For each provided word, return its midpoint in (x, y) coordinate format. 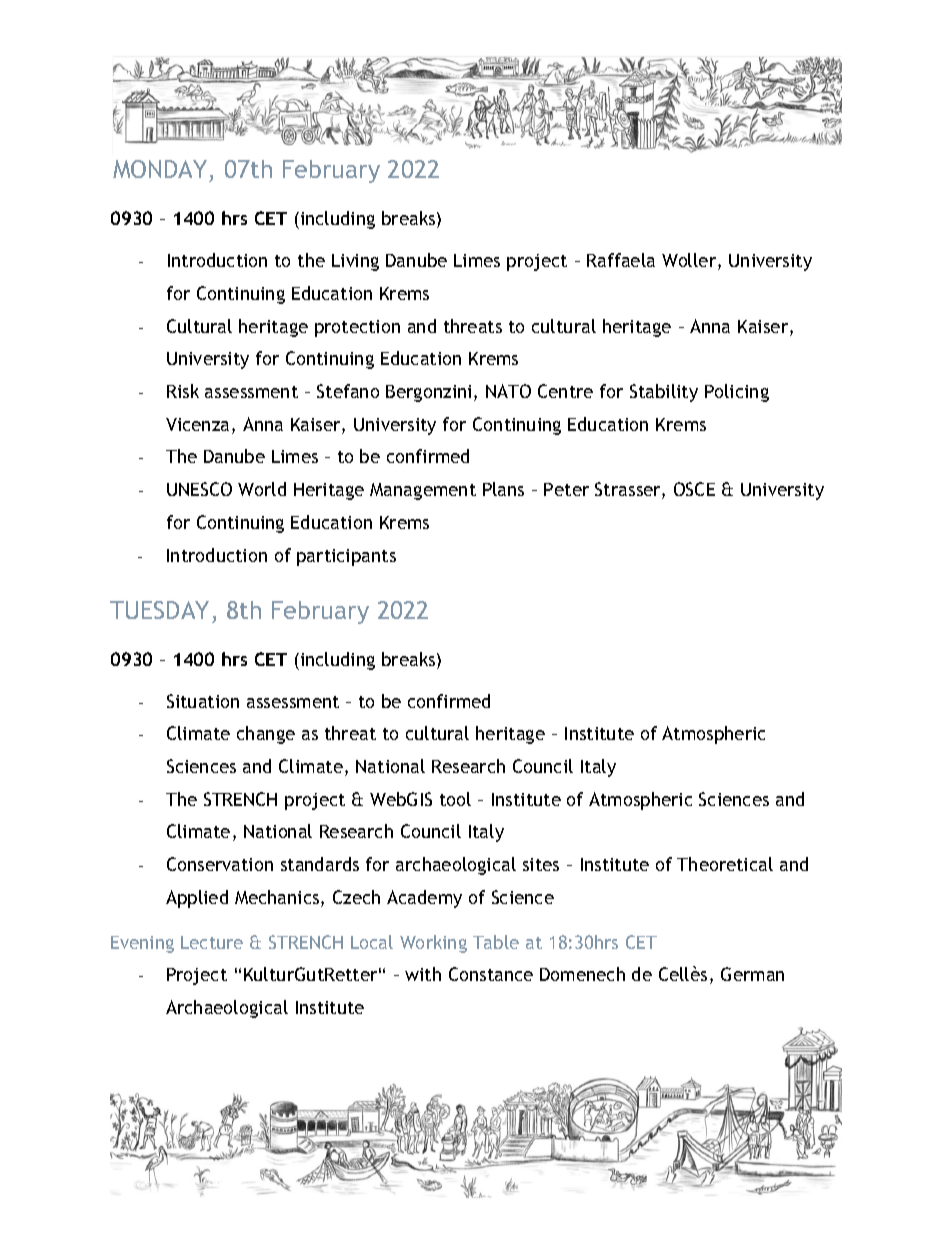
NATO (508, 391)
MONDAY (161, 171)
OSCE (694, 489)
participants (346, 557)
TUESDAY (159, 610)
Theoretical (725, 864)
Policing (737, 393)
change (266, 735)
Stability (664, 393)
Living (355, 262)
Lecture (212, 942)
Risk (183, 391)
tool (455, 799)
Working (433, 944)
